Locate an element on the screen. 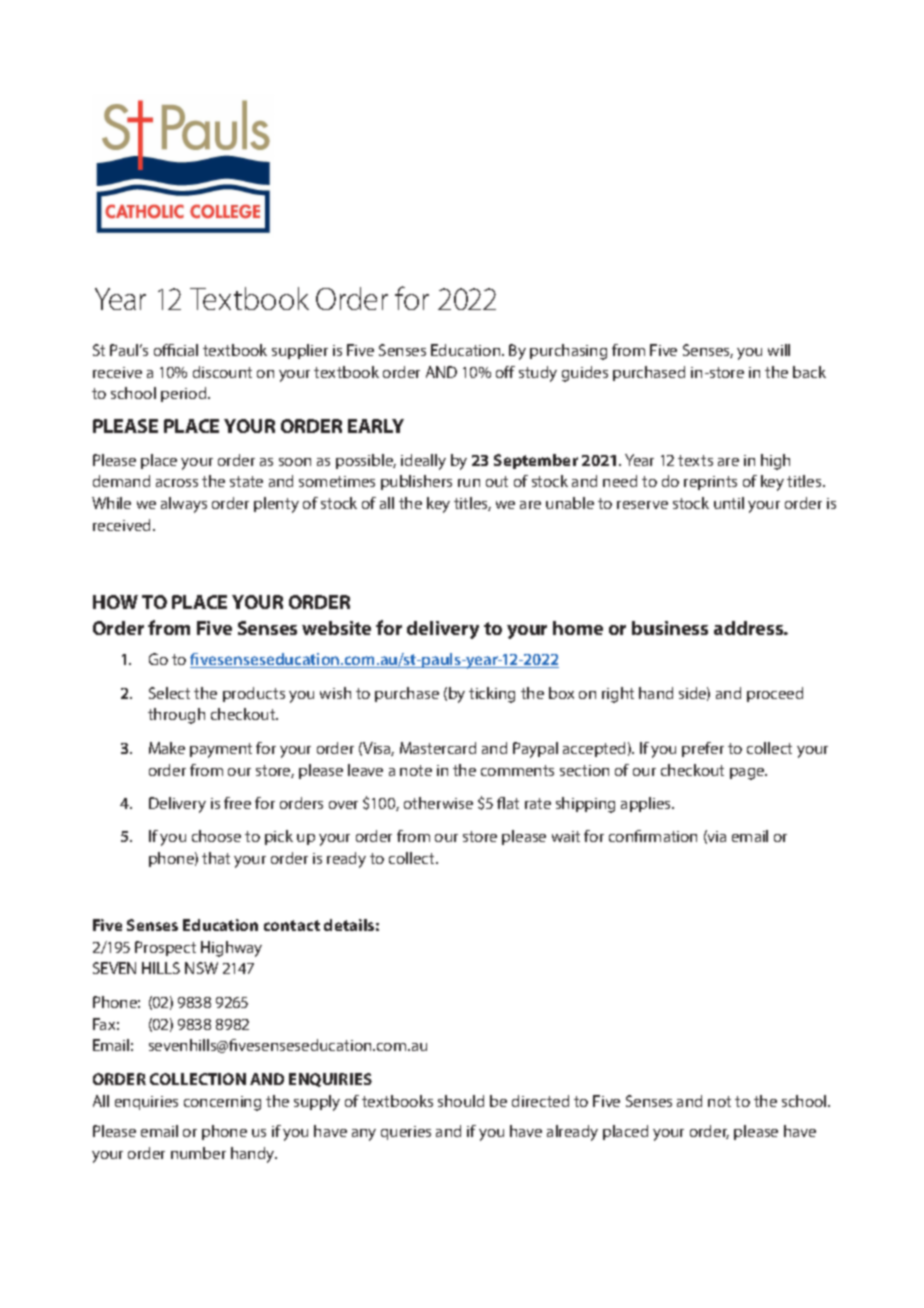 The width and height of the screenshot is (924, 1308). number is located at coordinates (198, 1153).
